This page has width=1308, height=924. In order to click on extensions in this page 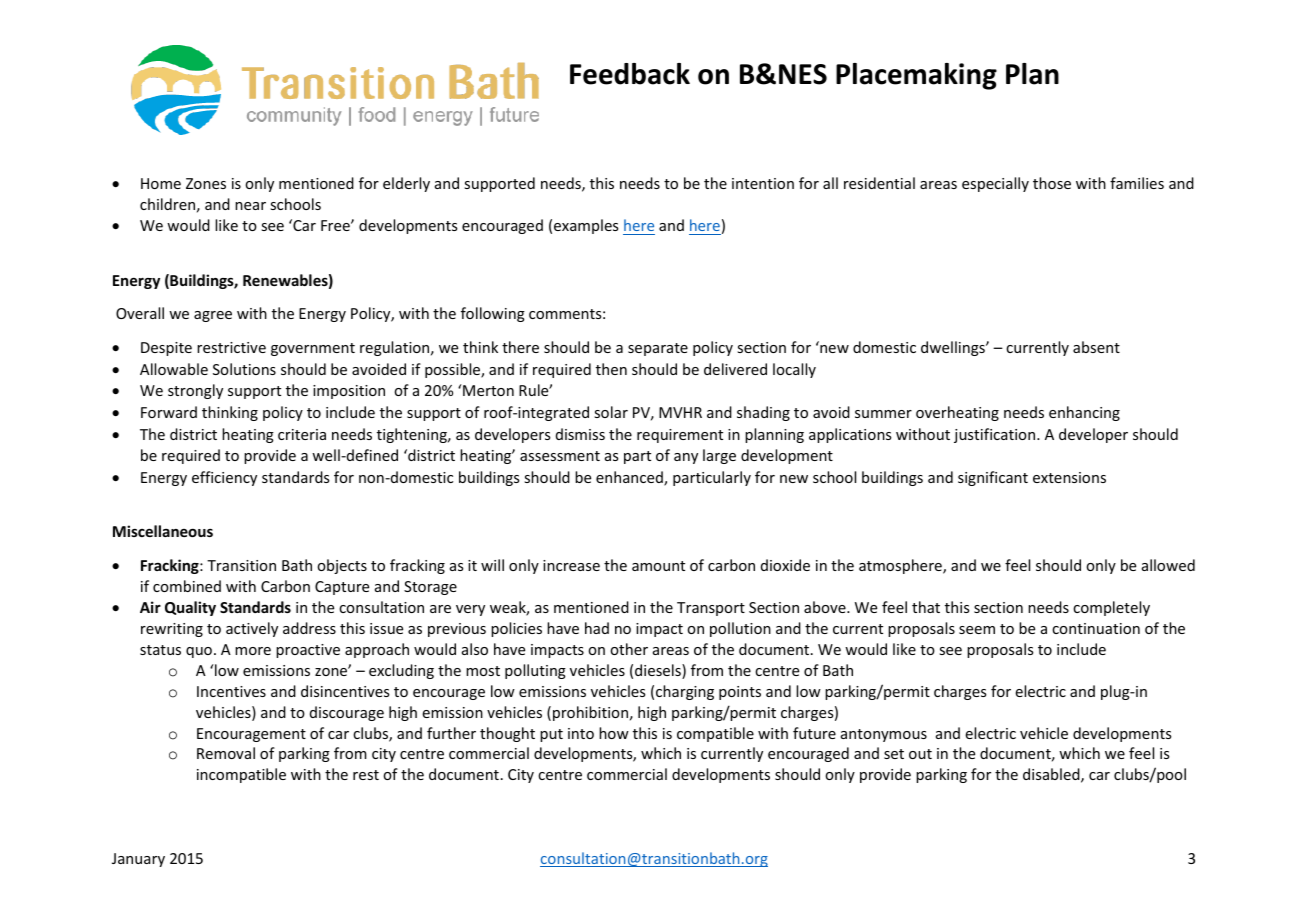, I will do `click(1069, 477)`.
